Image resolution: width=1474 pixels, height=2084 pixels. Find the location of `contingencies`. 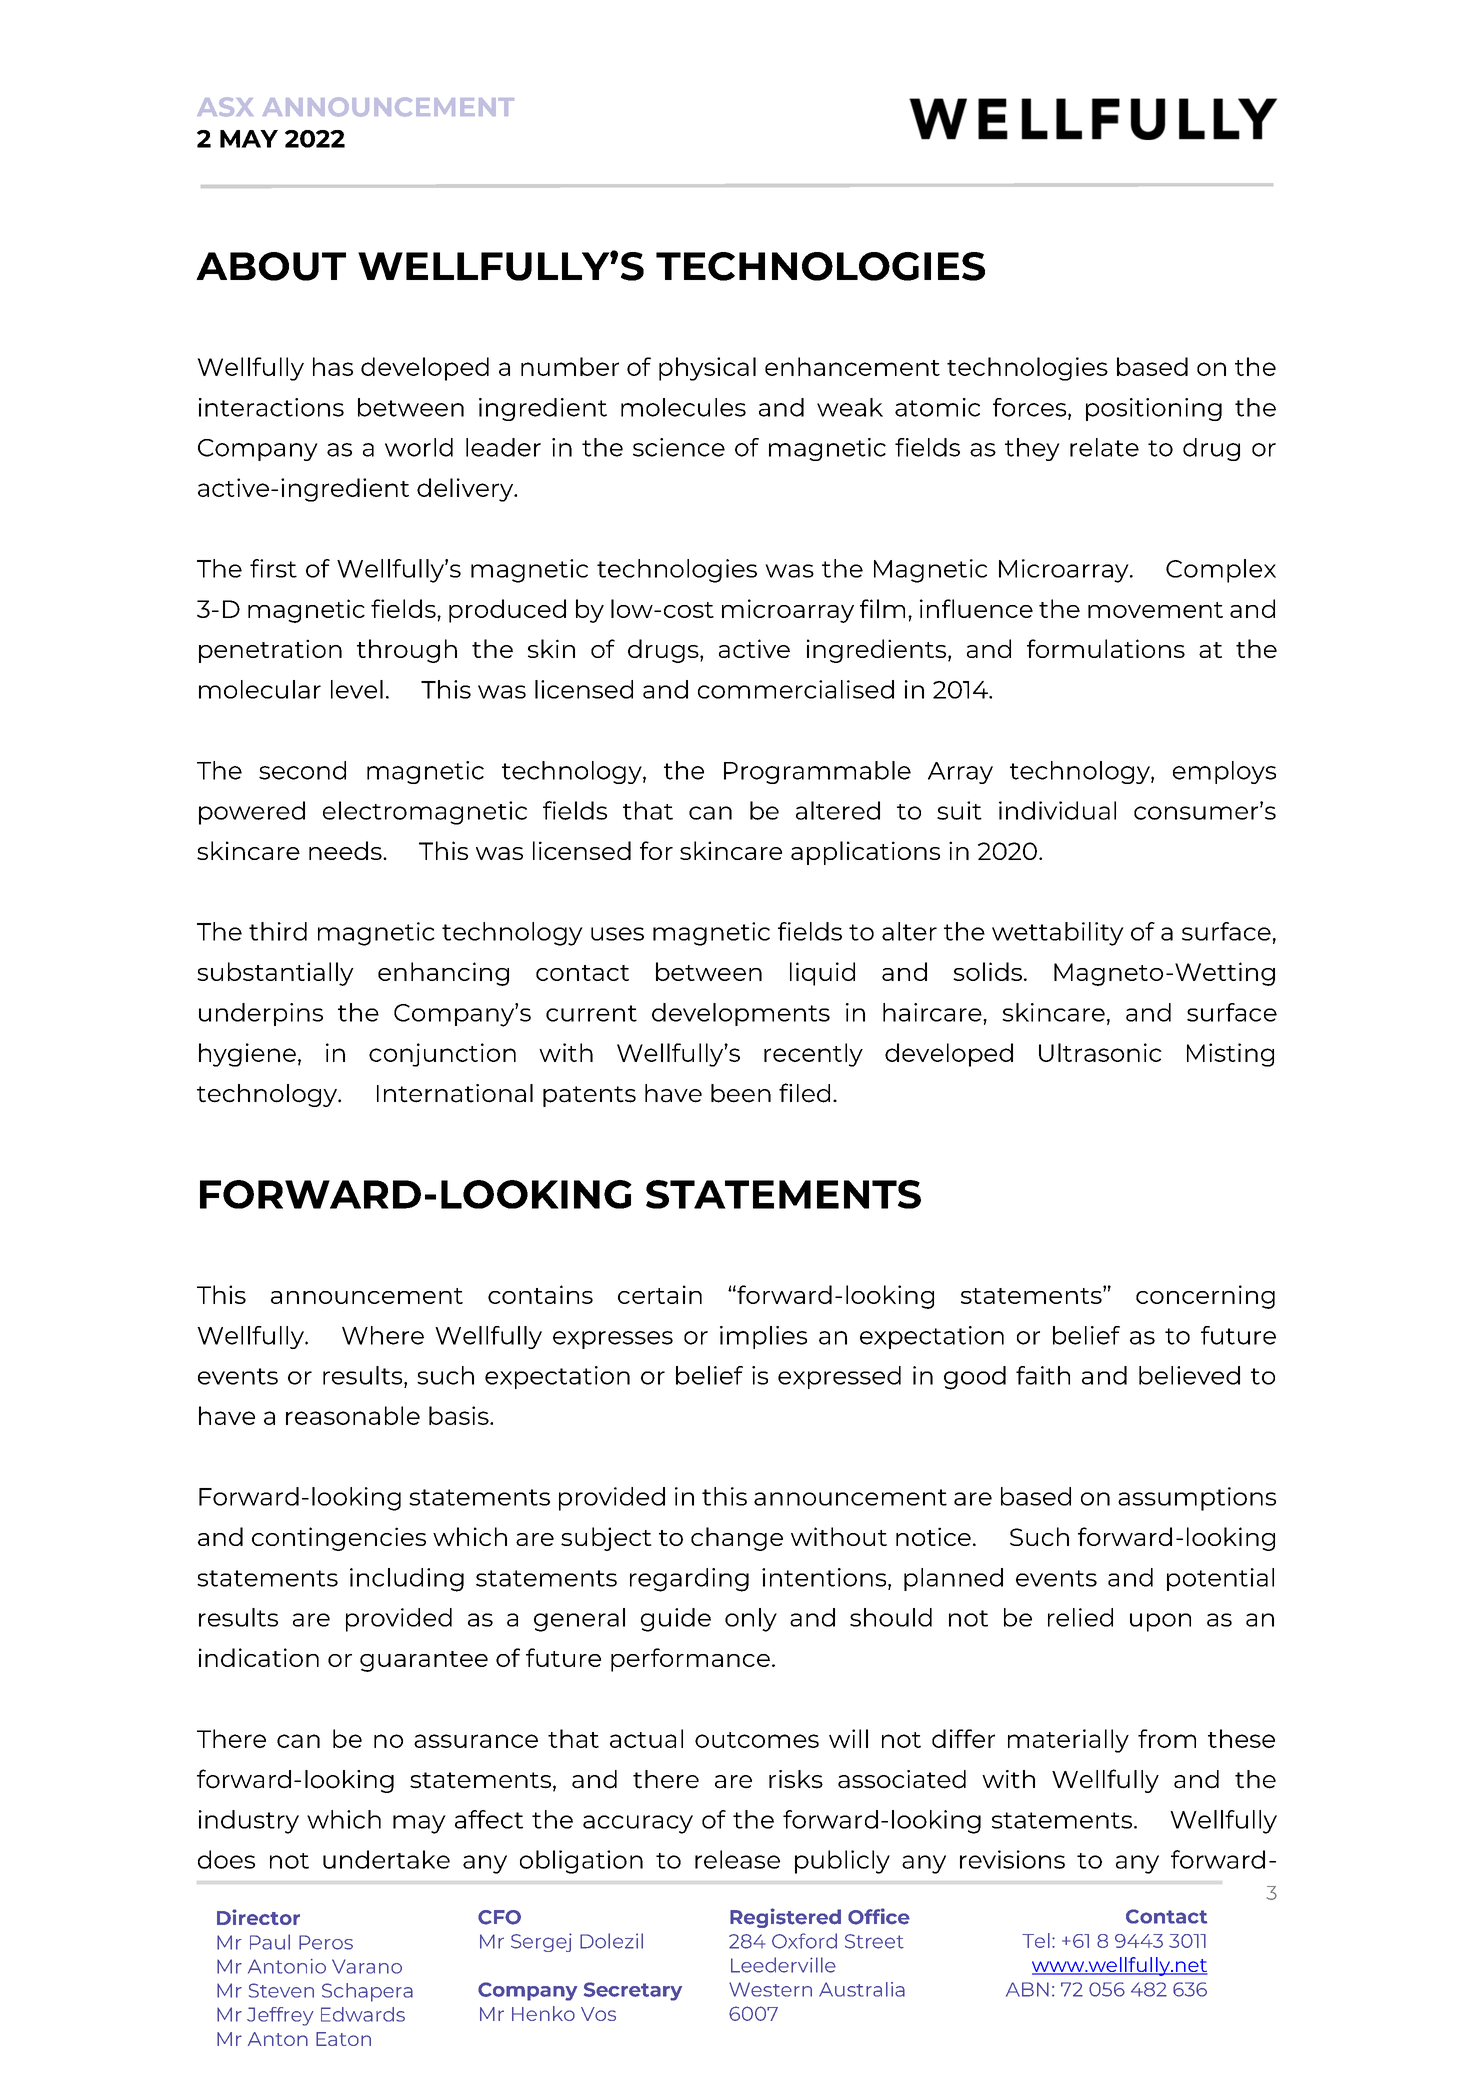

contingencies is located at coordinates (339, 1539).
